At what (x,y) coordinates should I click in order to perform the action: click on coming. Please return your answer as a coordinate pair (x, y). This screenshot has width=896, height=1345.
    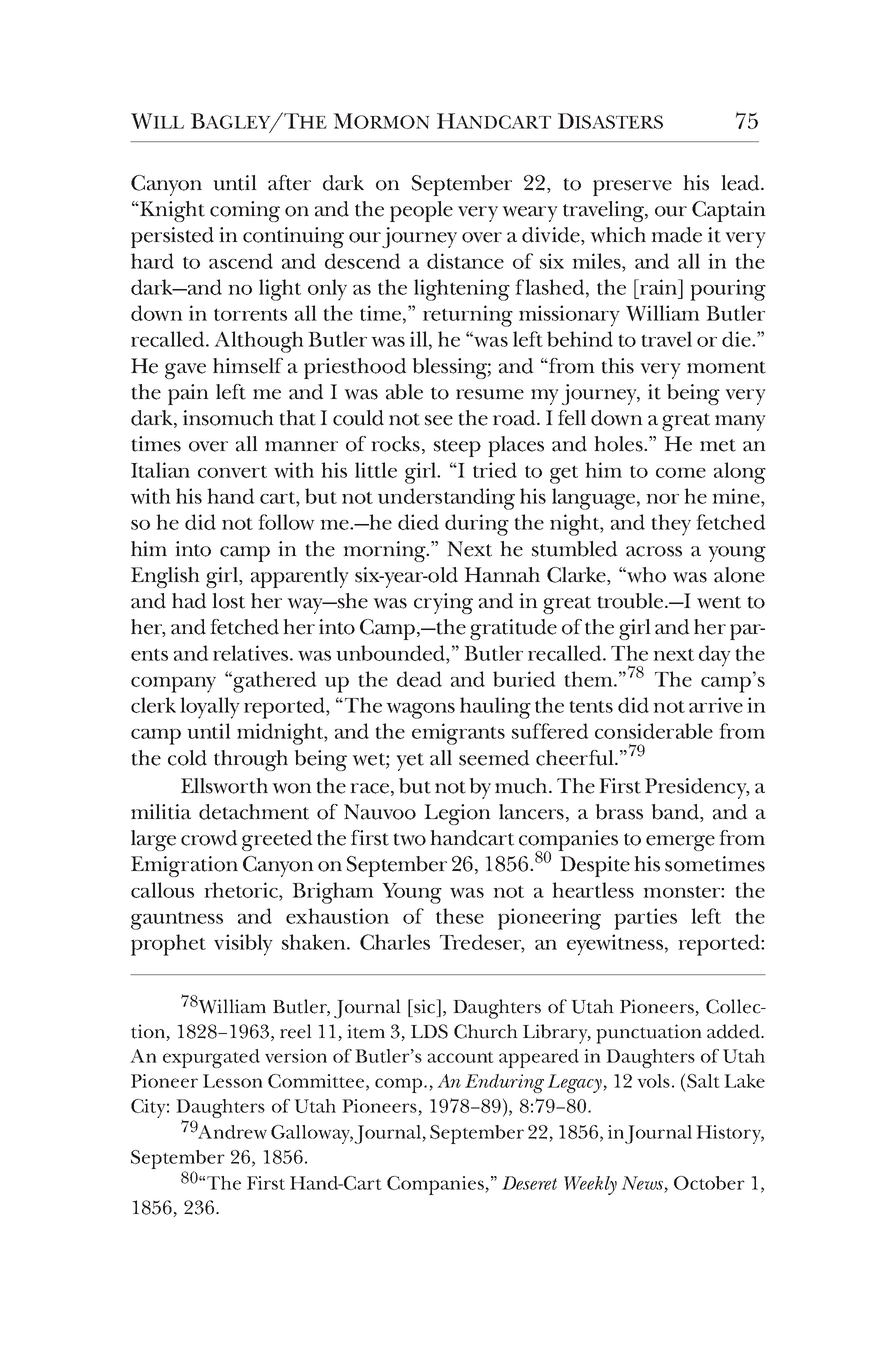
    Looking at the image, I should click on (245, 211).
